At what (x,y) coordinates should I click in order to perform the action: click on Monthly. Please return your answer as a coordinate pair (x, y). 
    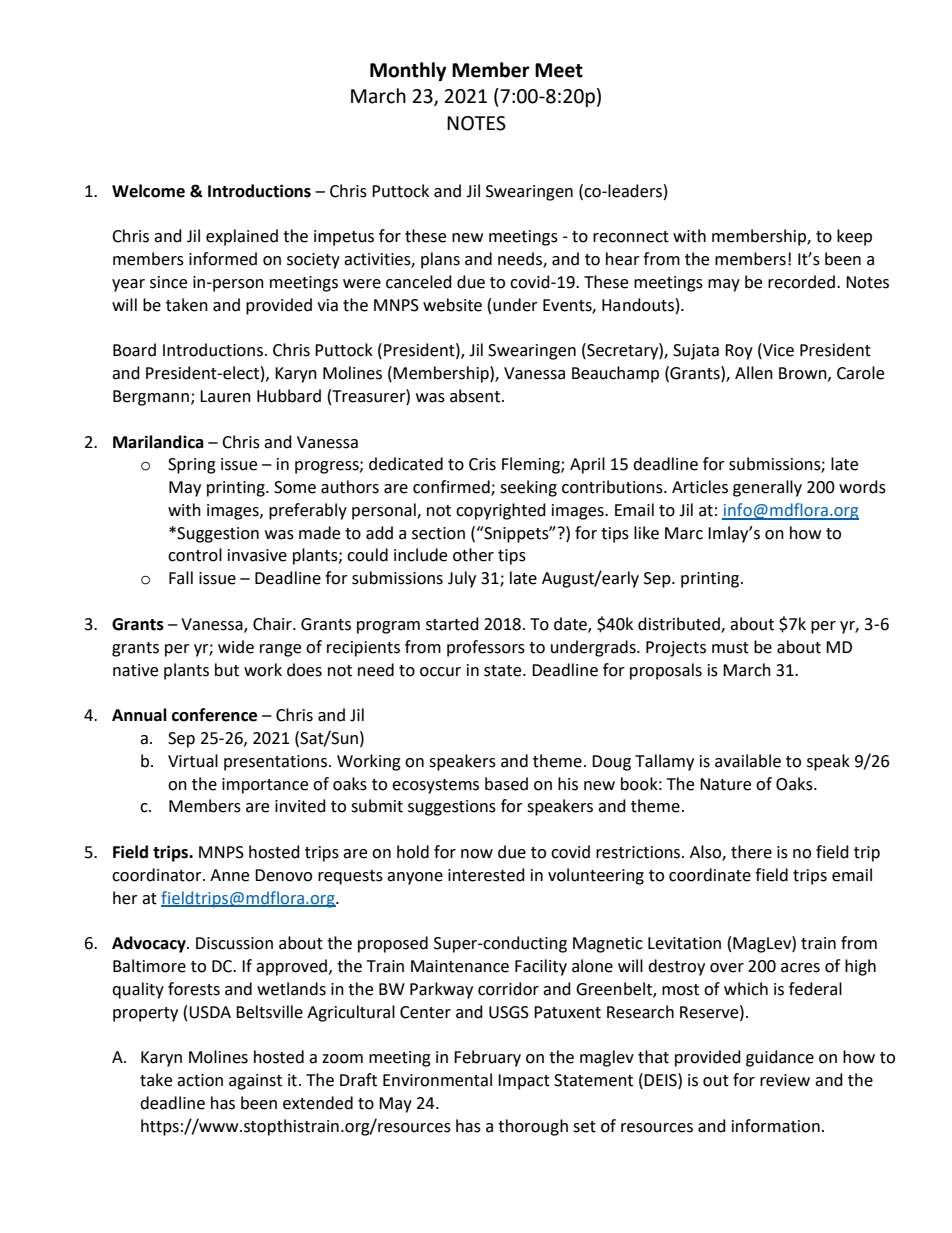
    Looking at the image, I should click on (408, 71).
